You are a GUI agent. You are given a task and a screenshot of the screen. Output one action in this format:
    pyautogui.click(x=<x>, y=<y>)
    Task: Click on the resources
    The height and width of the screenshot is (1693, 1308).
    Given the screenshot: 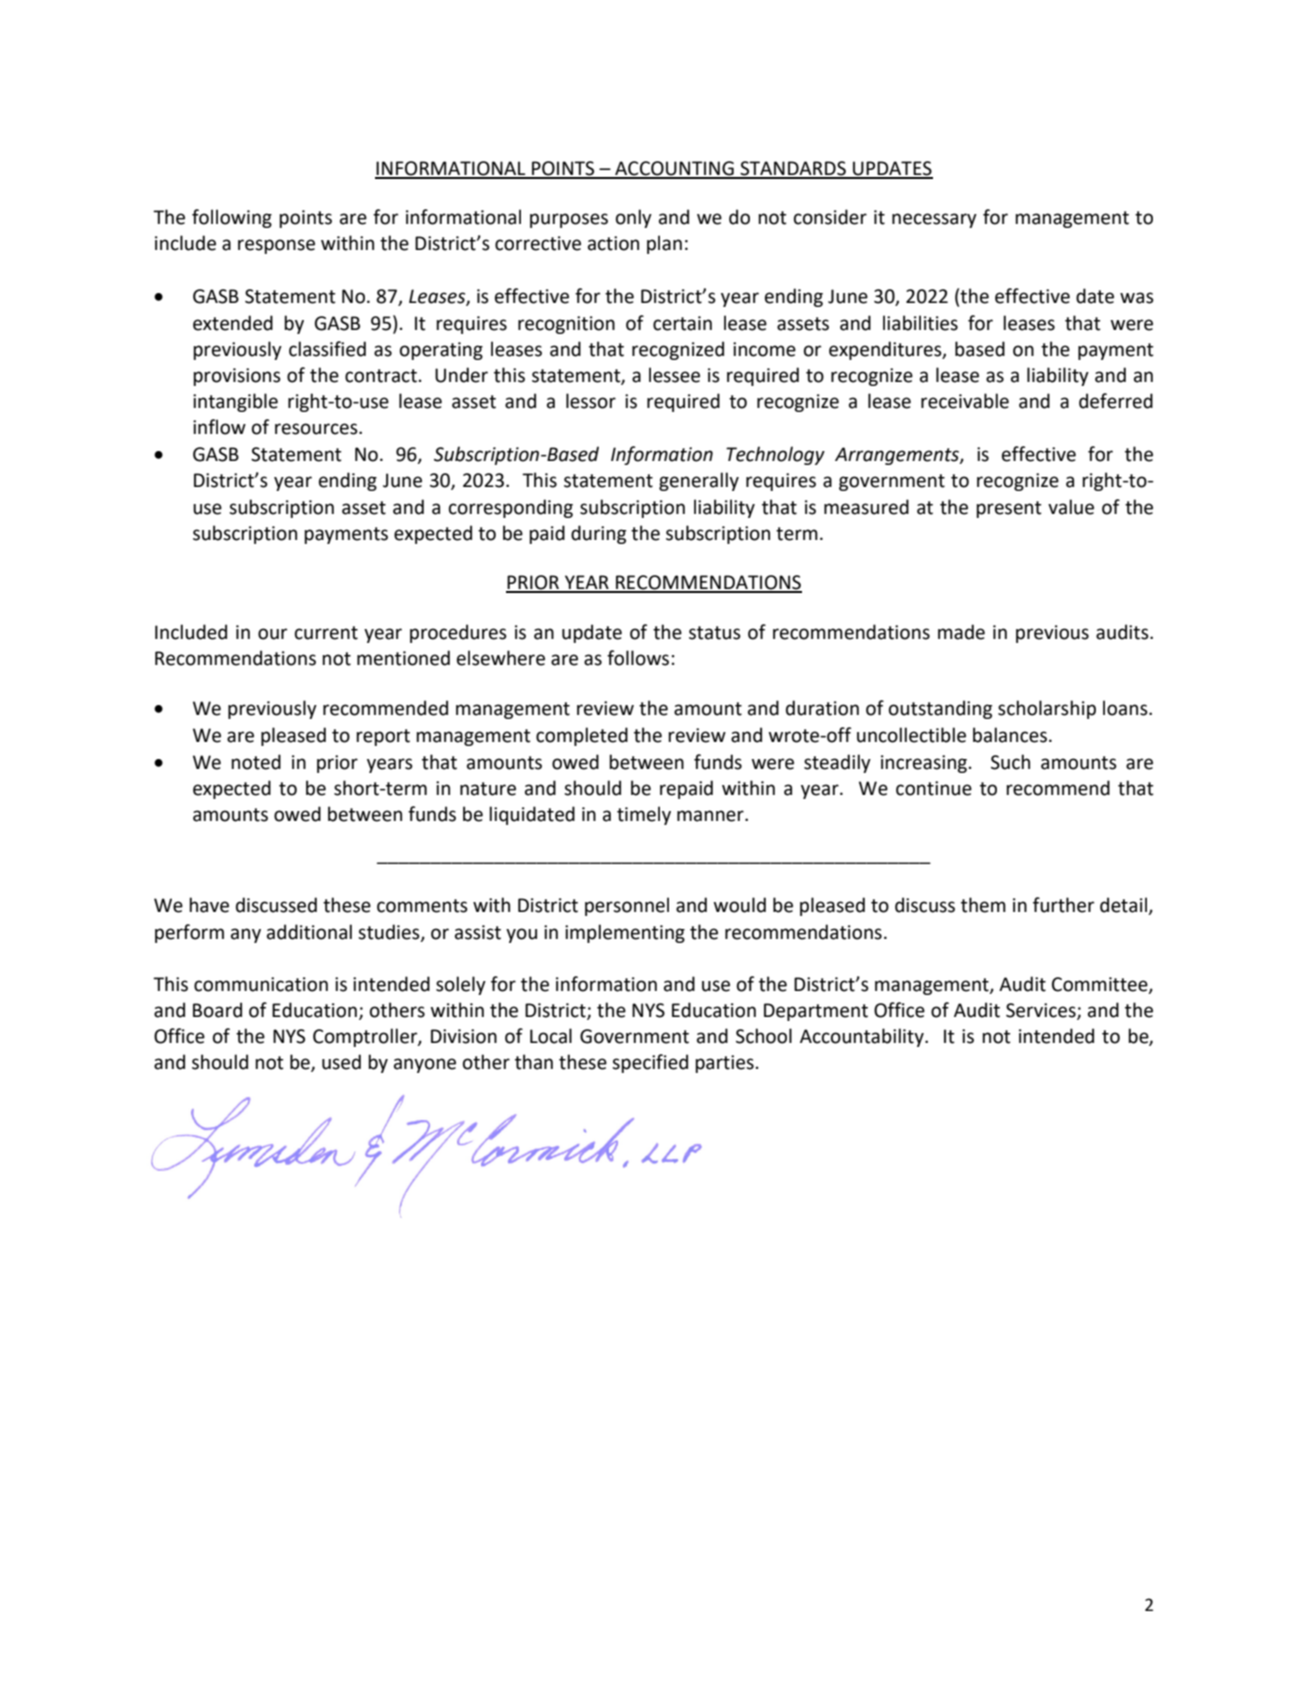 What is the action you would take?
    pyautogui.click(x=317, y=429)
